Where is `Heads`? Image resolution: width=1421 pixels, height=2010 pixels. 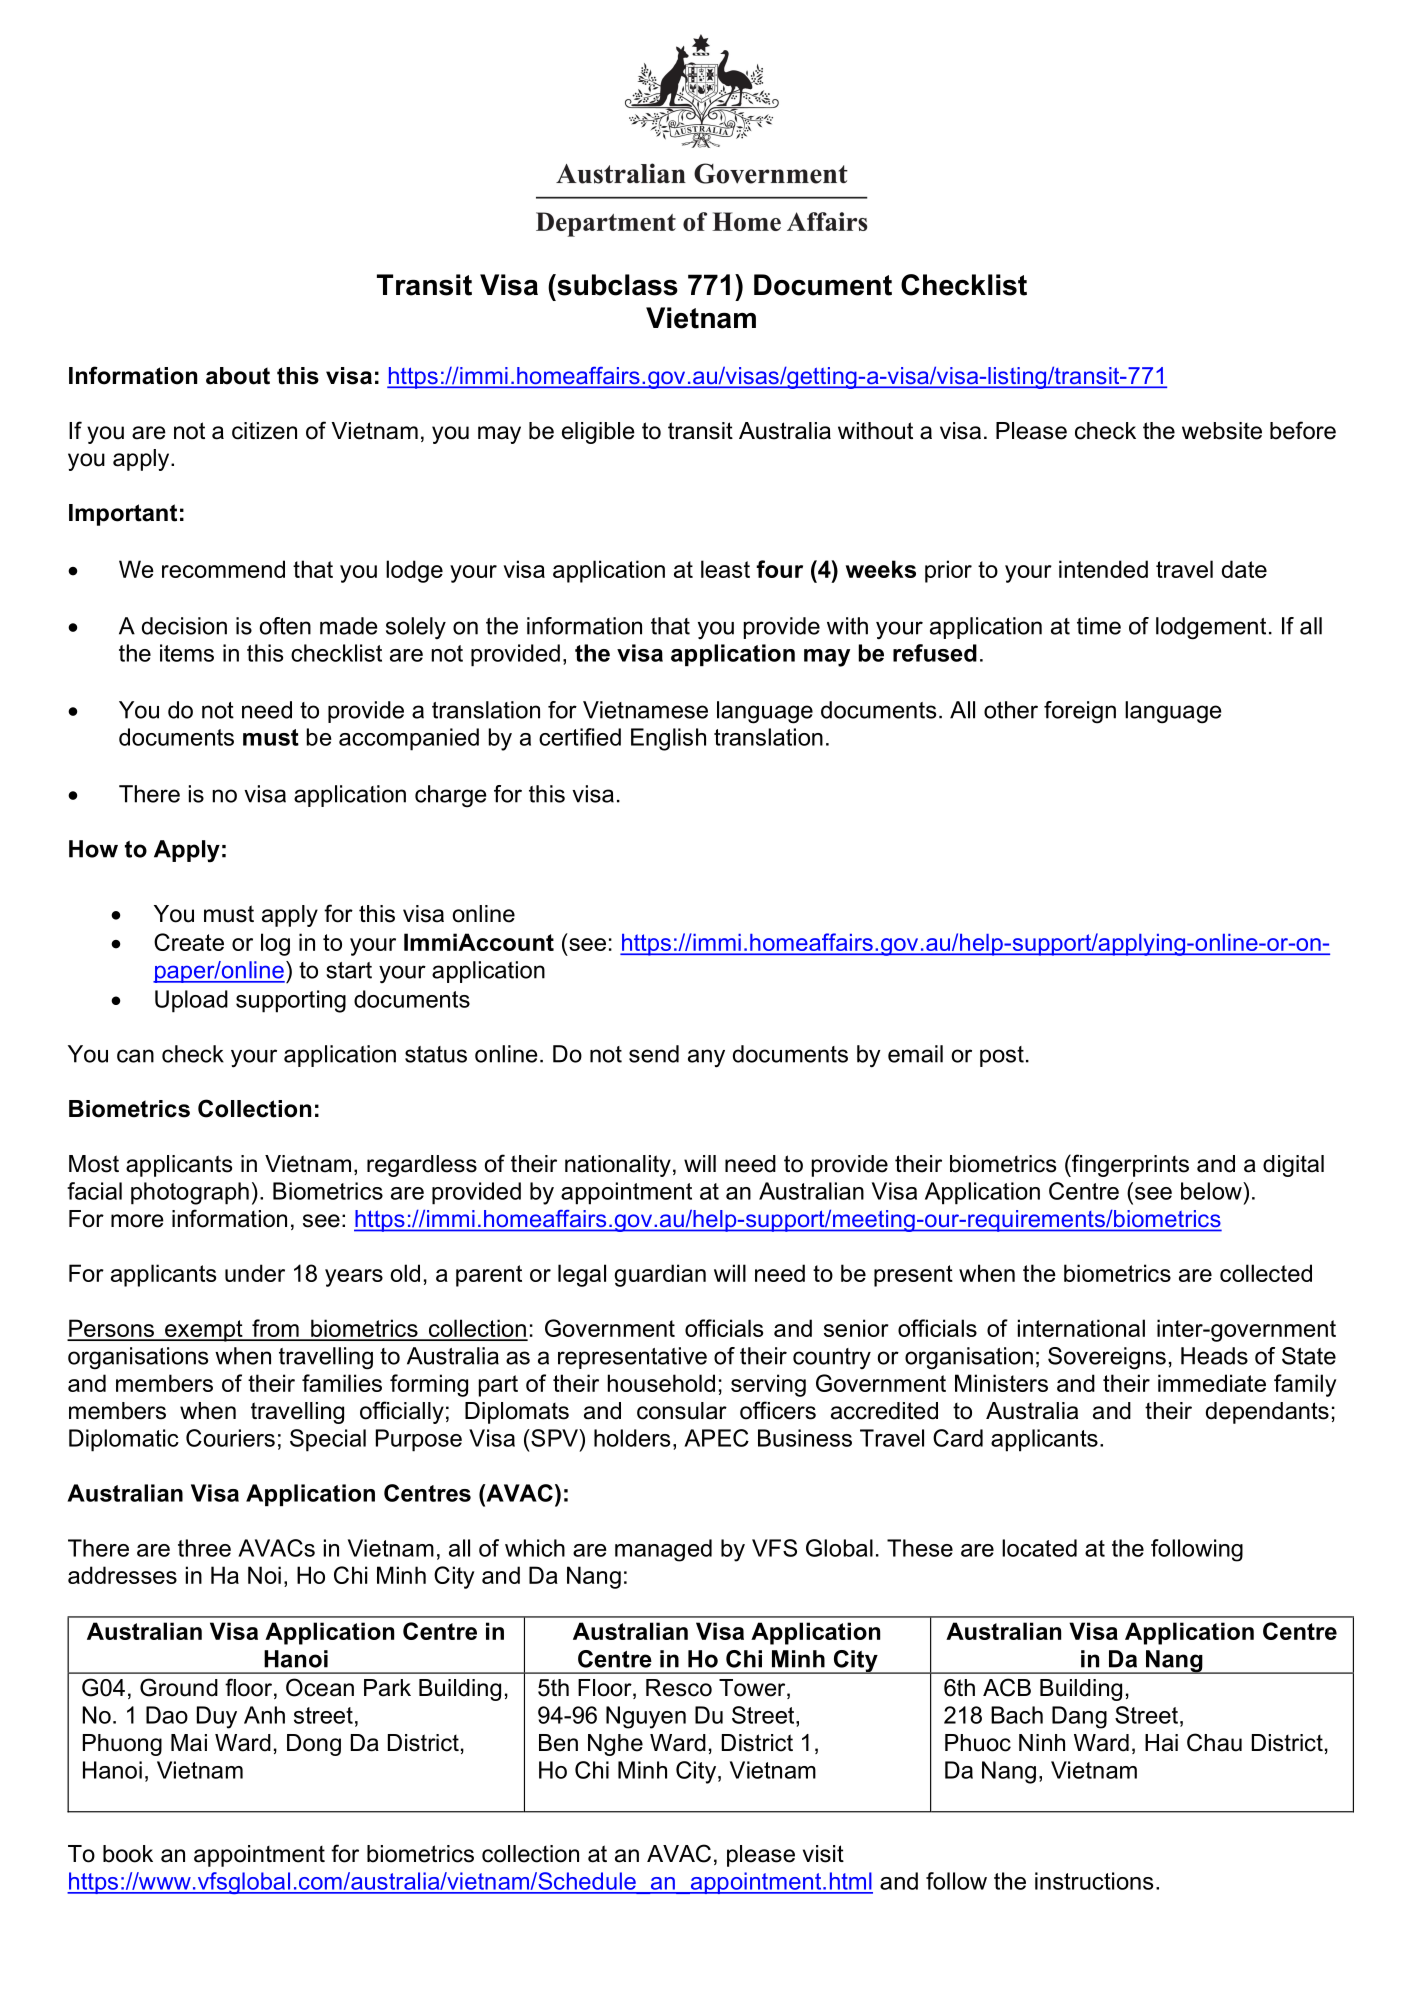
Heads is located at coordinates (1214, 1356).
